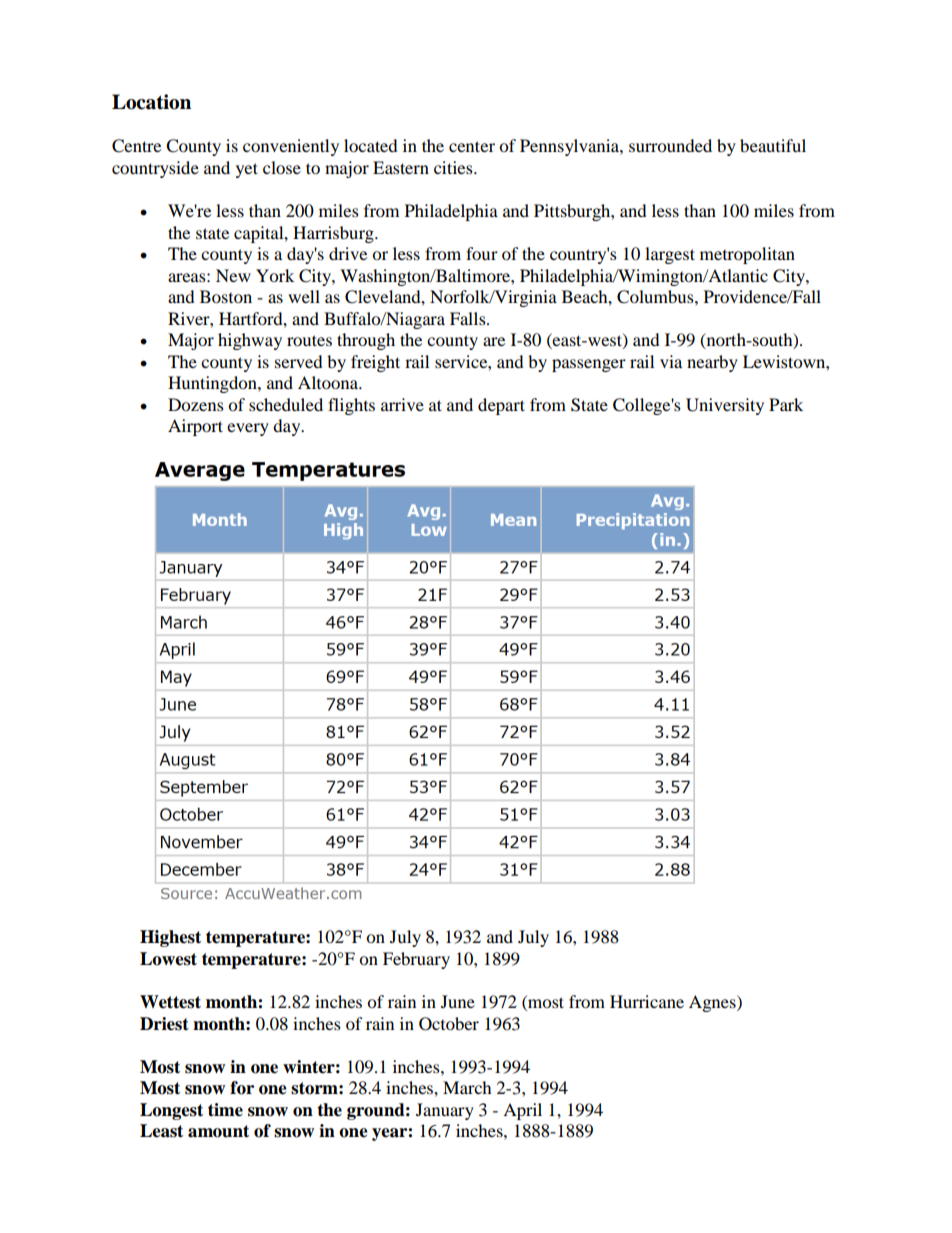 This document has height=1233, width=952. Describe the element at coordinates (725, 406) in the document. I see `University` at that location.
